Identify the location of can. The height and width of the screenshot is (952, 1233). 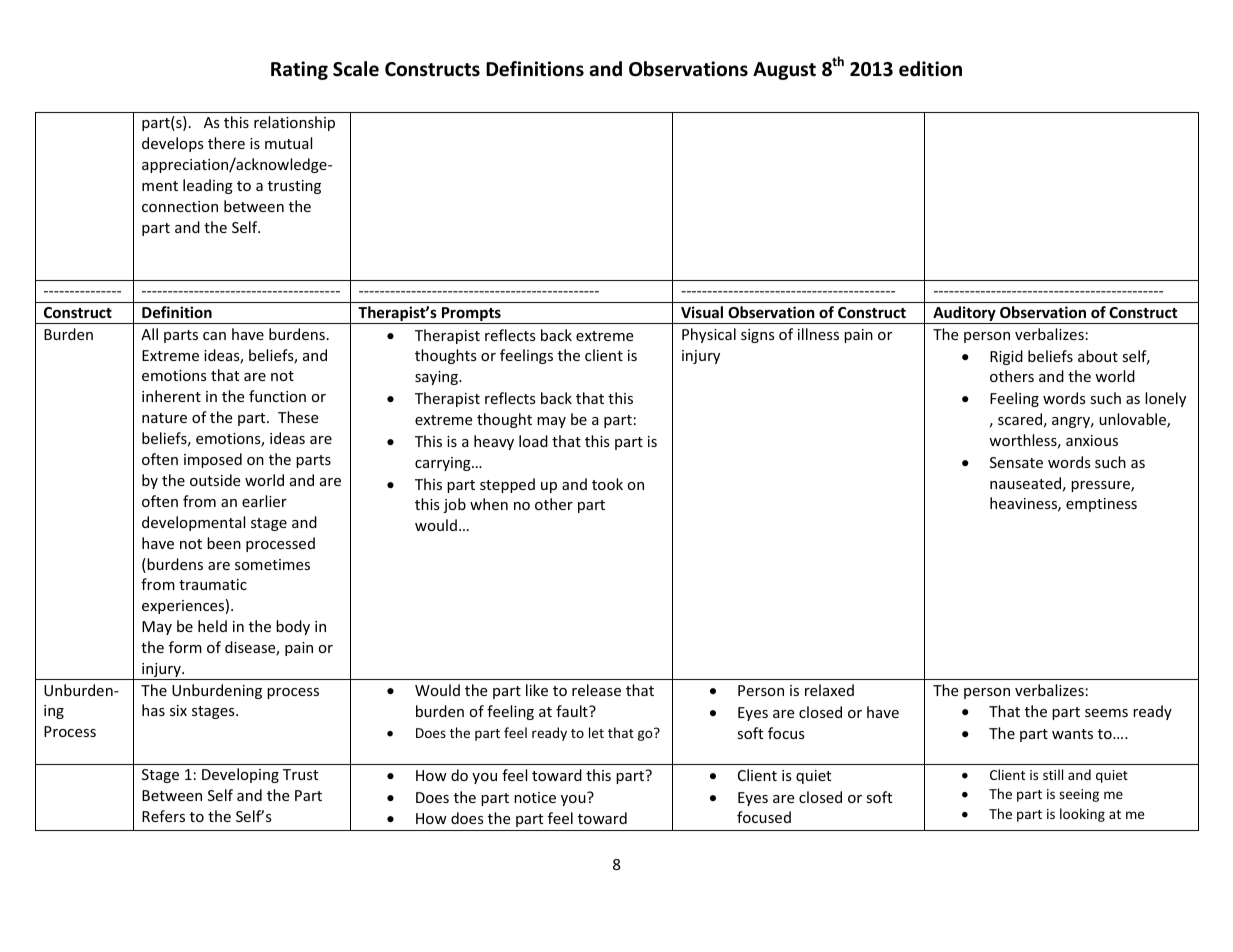
(214, 336).
